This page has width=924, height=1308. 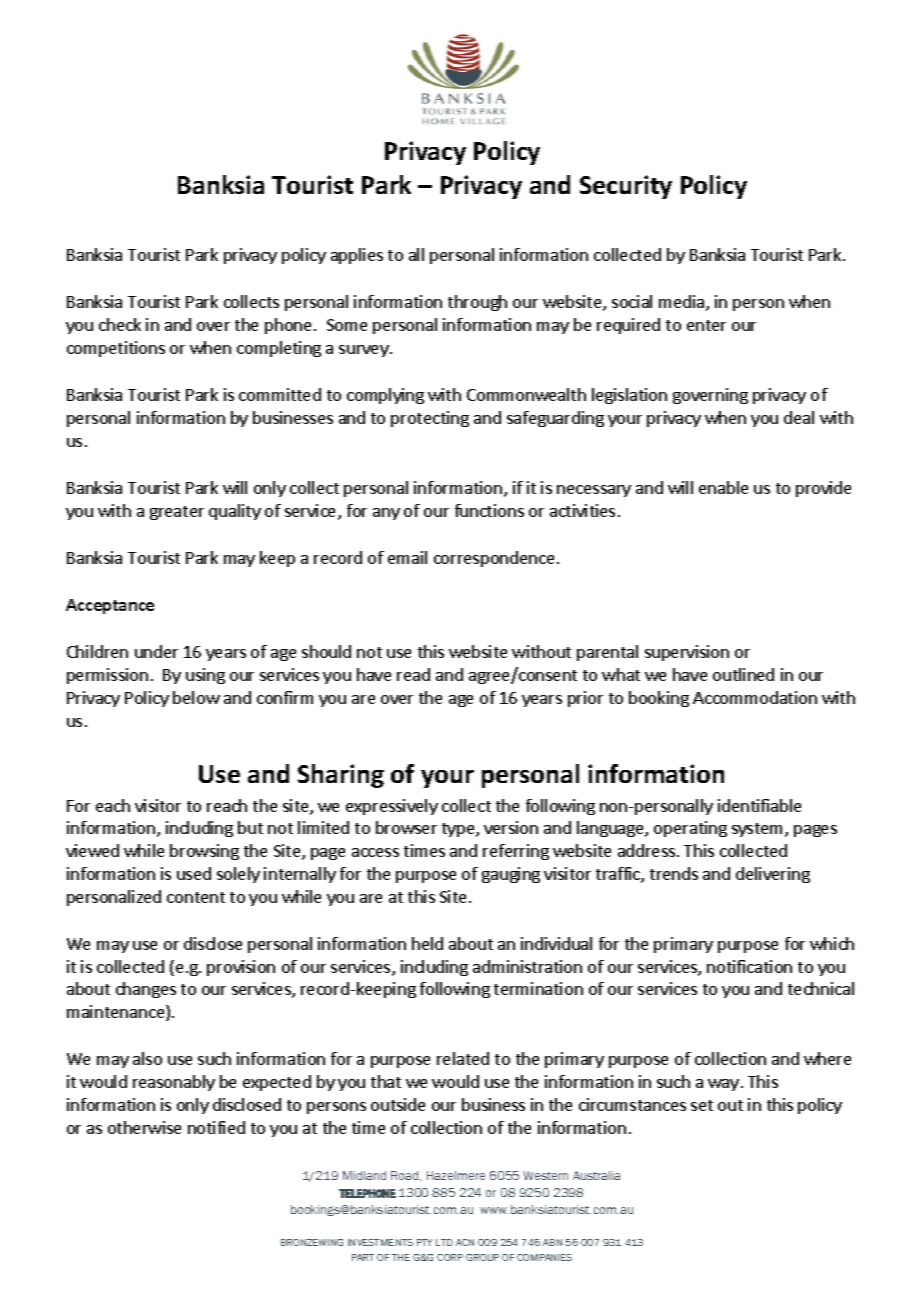 I want to click on notified, so click(x=216, y=1127).
